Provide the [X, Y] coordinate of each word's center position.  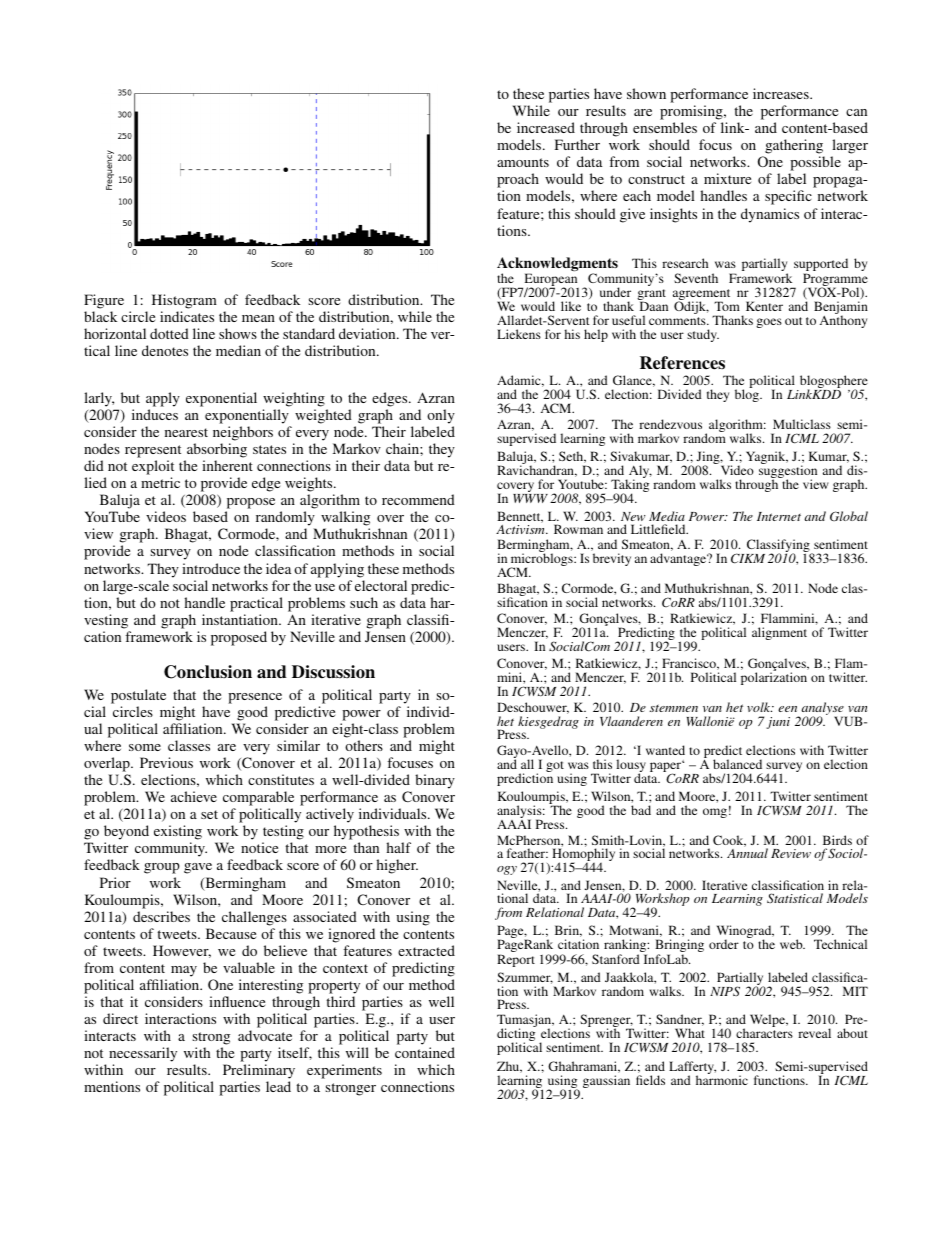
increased [546, 127]
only [441, 416]
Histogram [184, 301]
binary [435, 781]
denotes [165, 350]
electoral [381, 585]
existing [178, 834]
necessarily [143, 1056]
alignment [779, 633]
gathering [794, 148]
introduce [211, 568]
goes [769, 323]
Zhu [509, 1067]
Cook [729, 841]
